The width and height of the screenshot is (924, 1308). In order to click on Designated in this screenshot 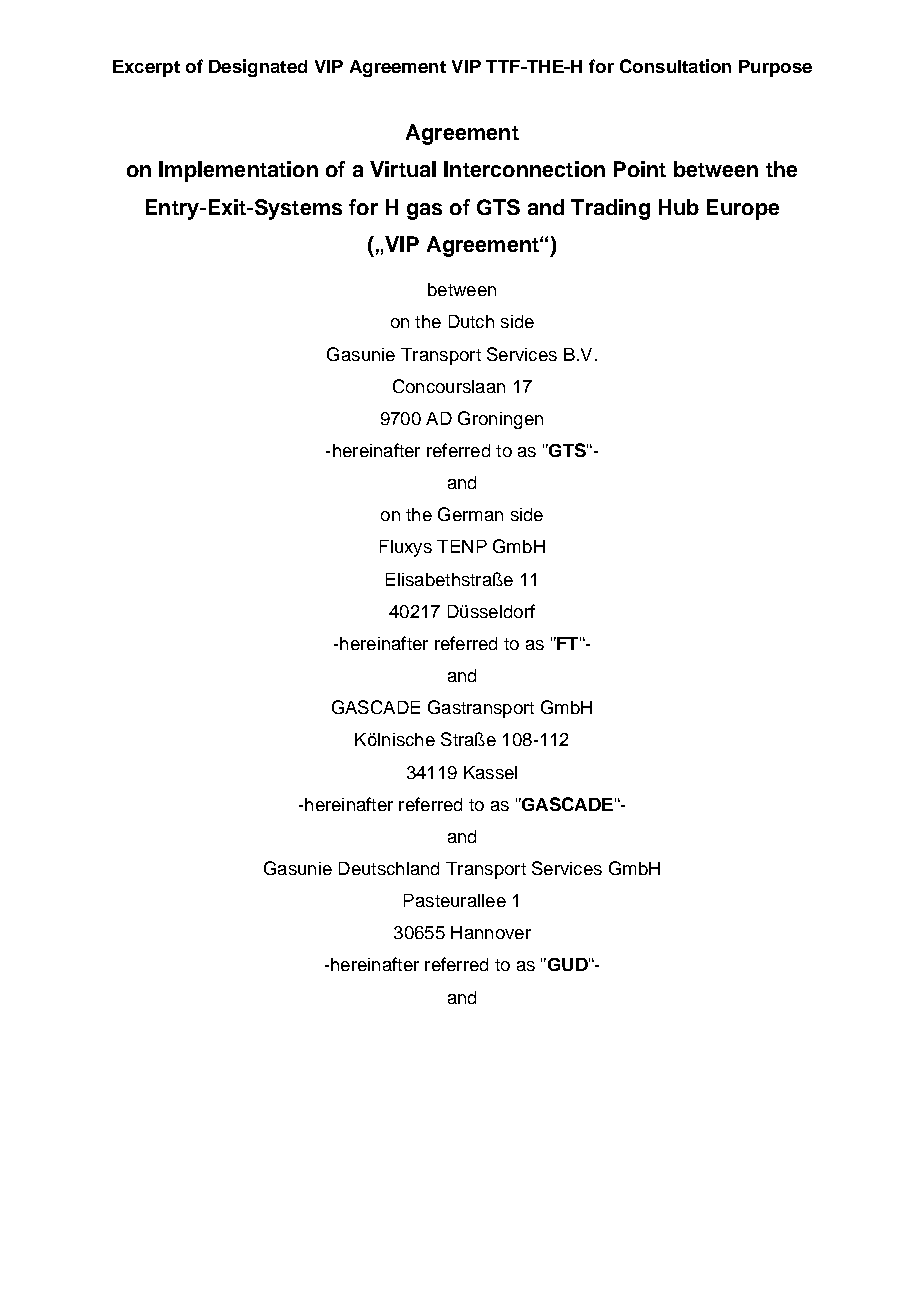, I will do `click(258, 68)`.
